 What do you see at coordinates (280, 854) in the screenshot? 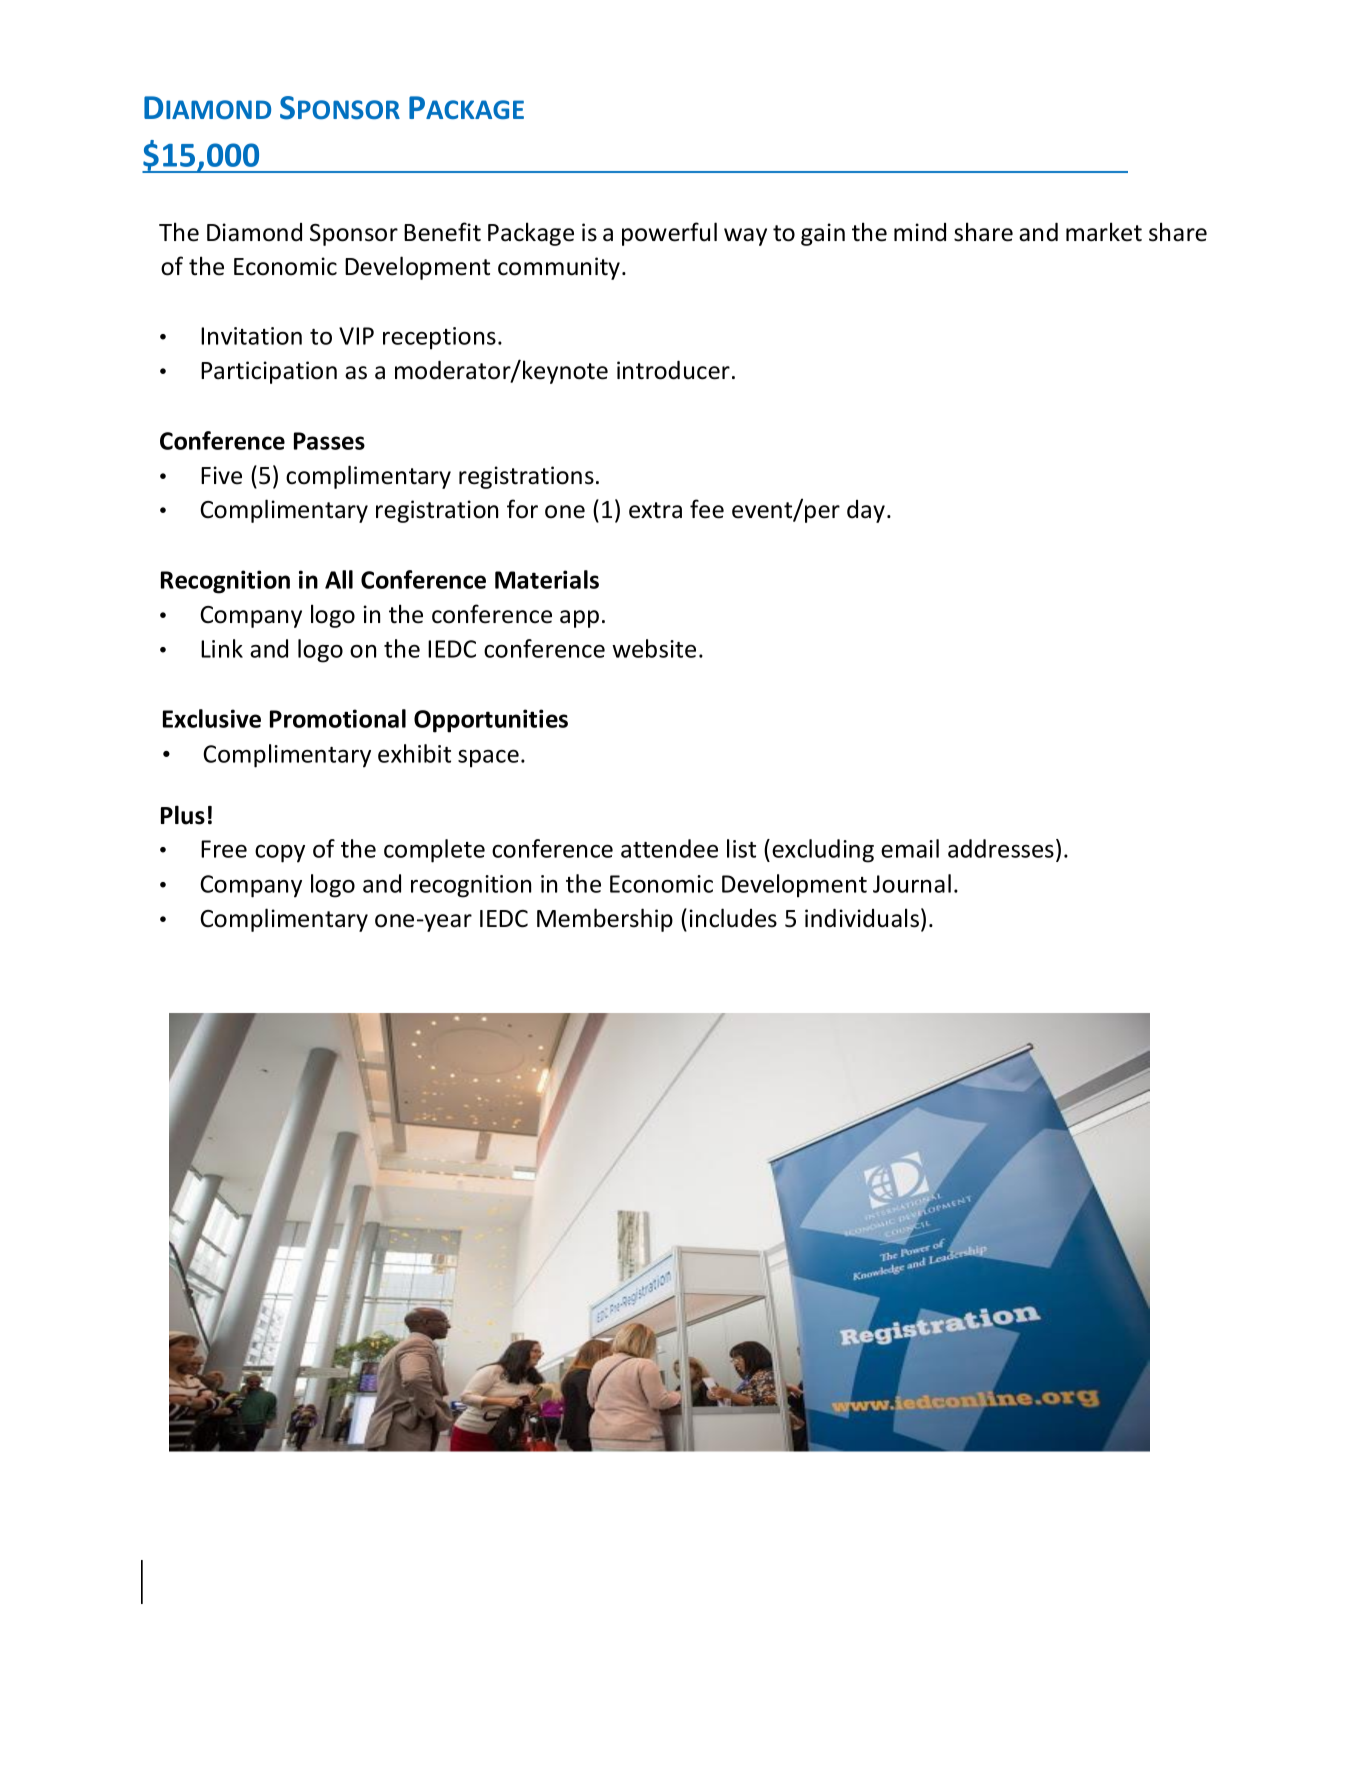
I see `copy` at bounding box center [280, 854].
